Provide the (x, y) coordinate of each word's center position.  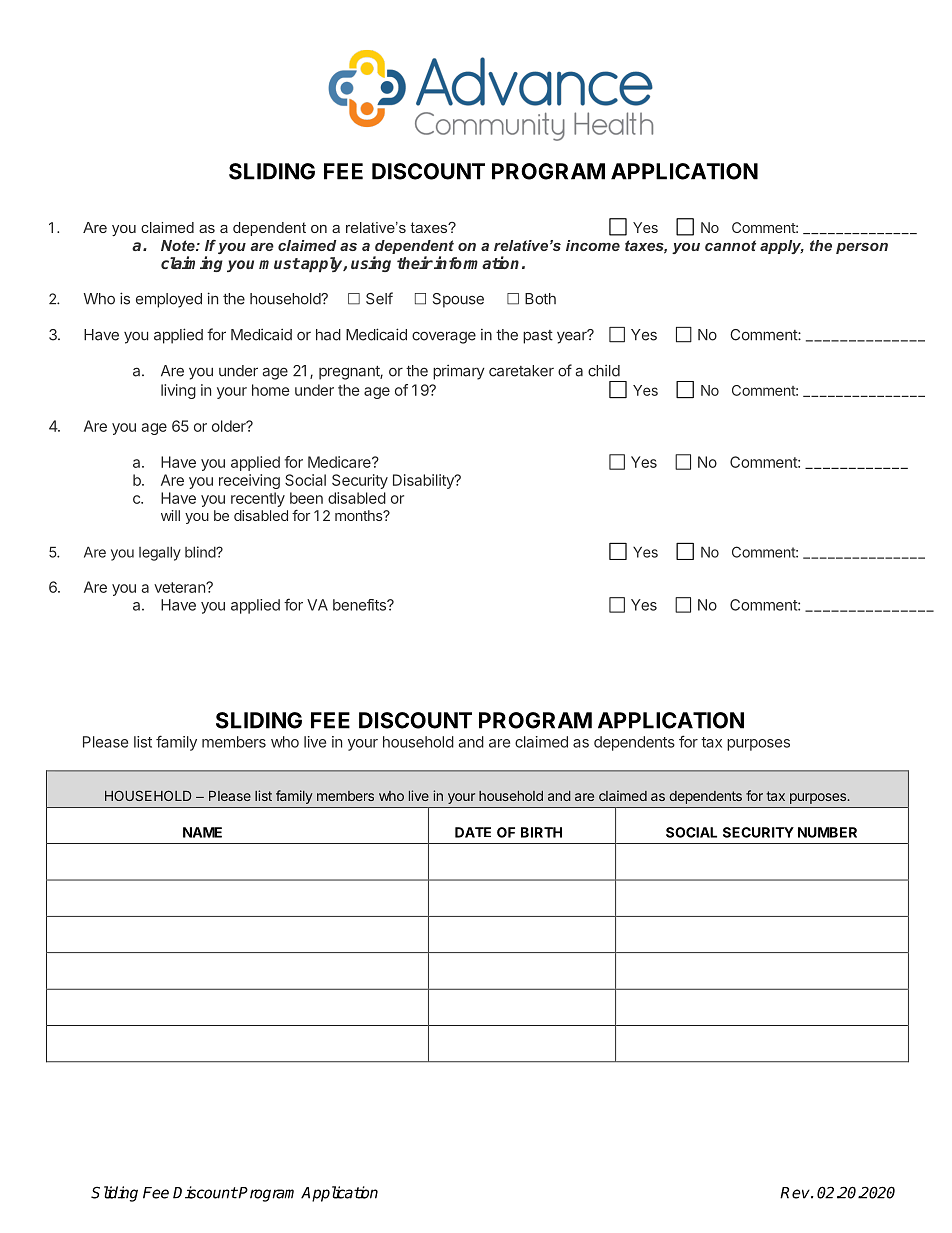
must (279, 263)
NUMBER (827, 832)
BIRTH (541, 832)
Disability (424, 481)
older (230, 426)
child (604, 371)
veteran (180, 587)
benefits (360, 605)
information (476, 262)
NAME (202, 832)
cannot (730, 245)
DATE (473, 832)
